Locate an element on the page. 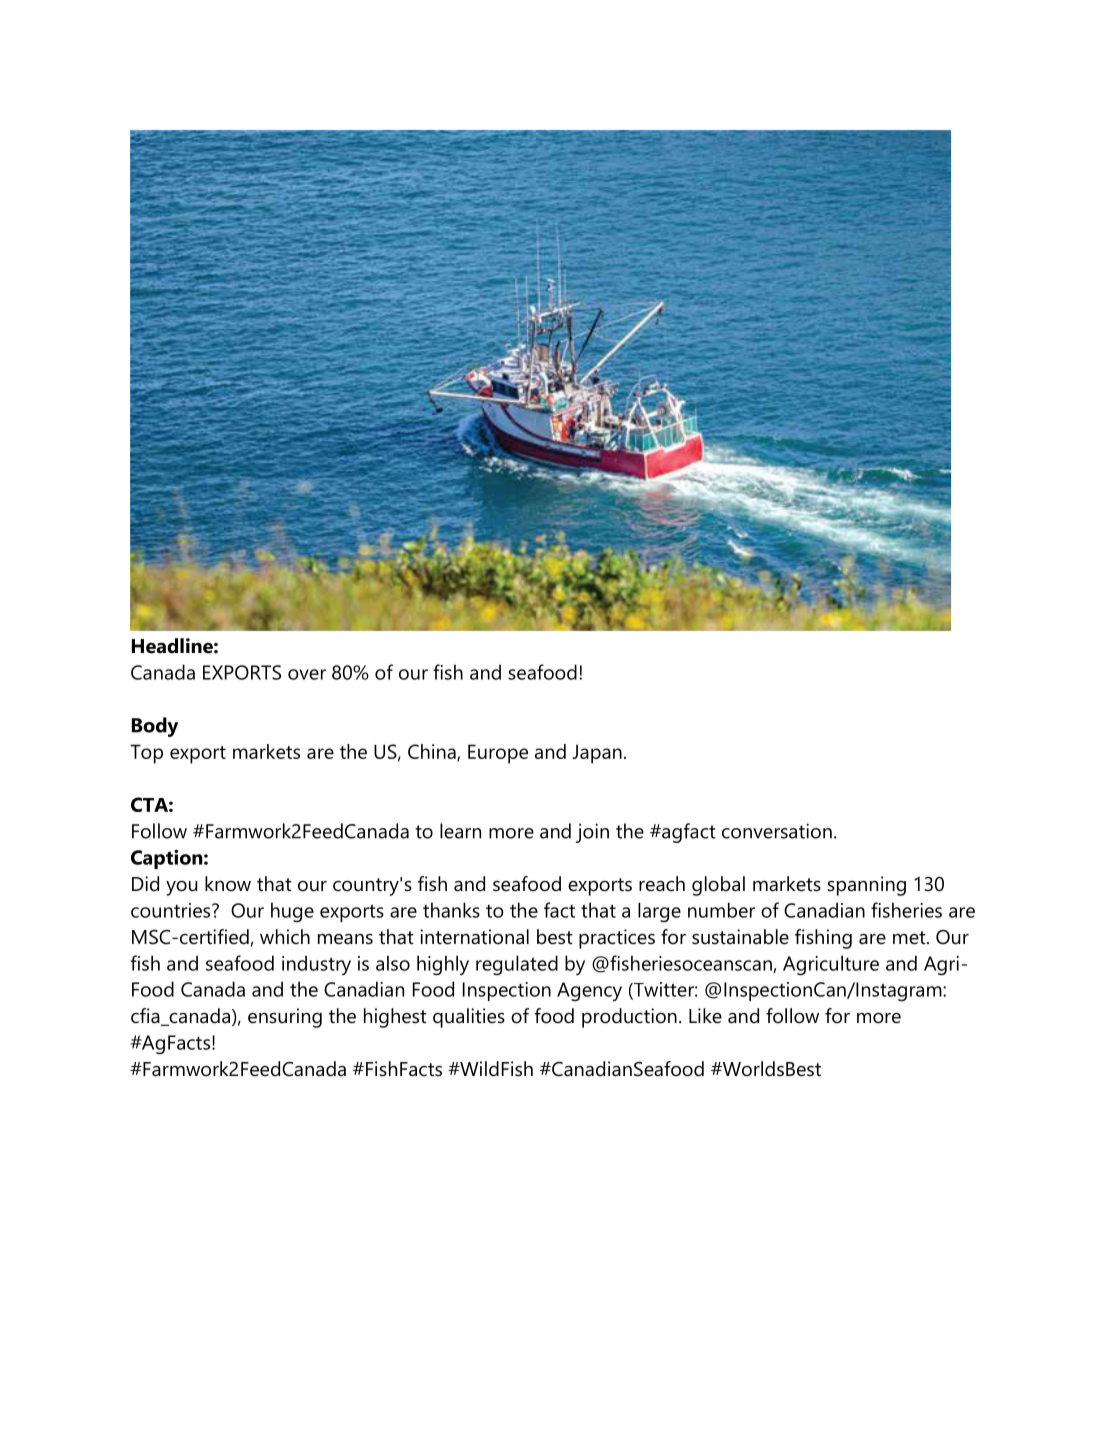  over is located at coordinates (307, 674).
